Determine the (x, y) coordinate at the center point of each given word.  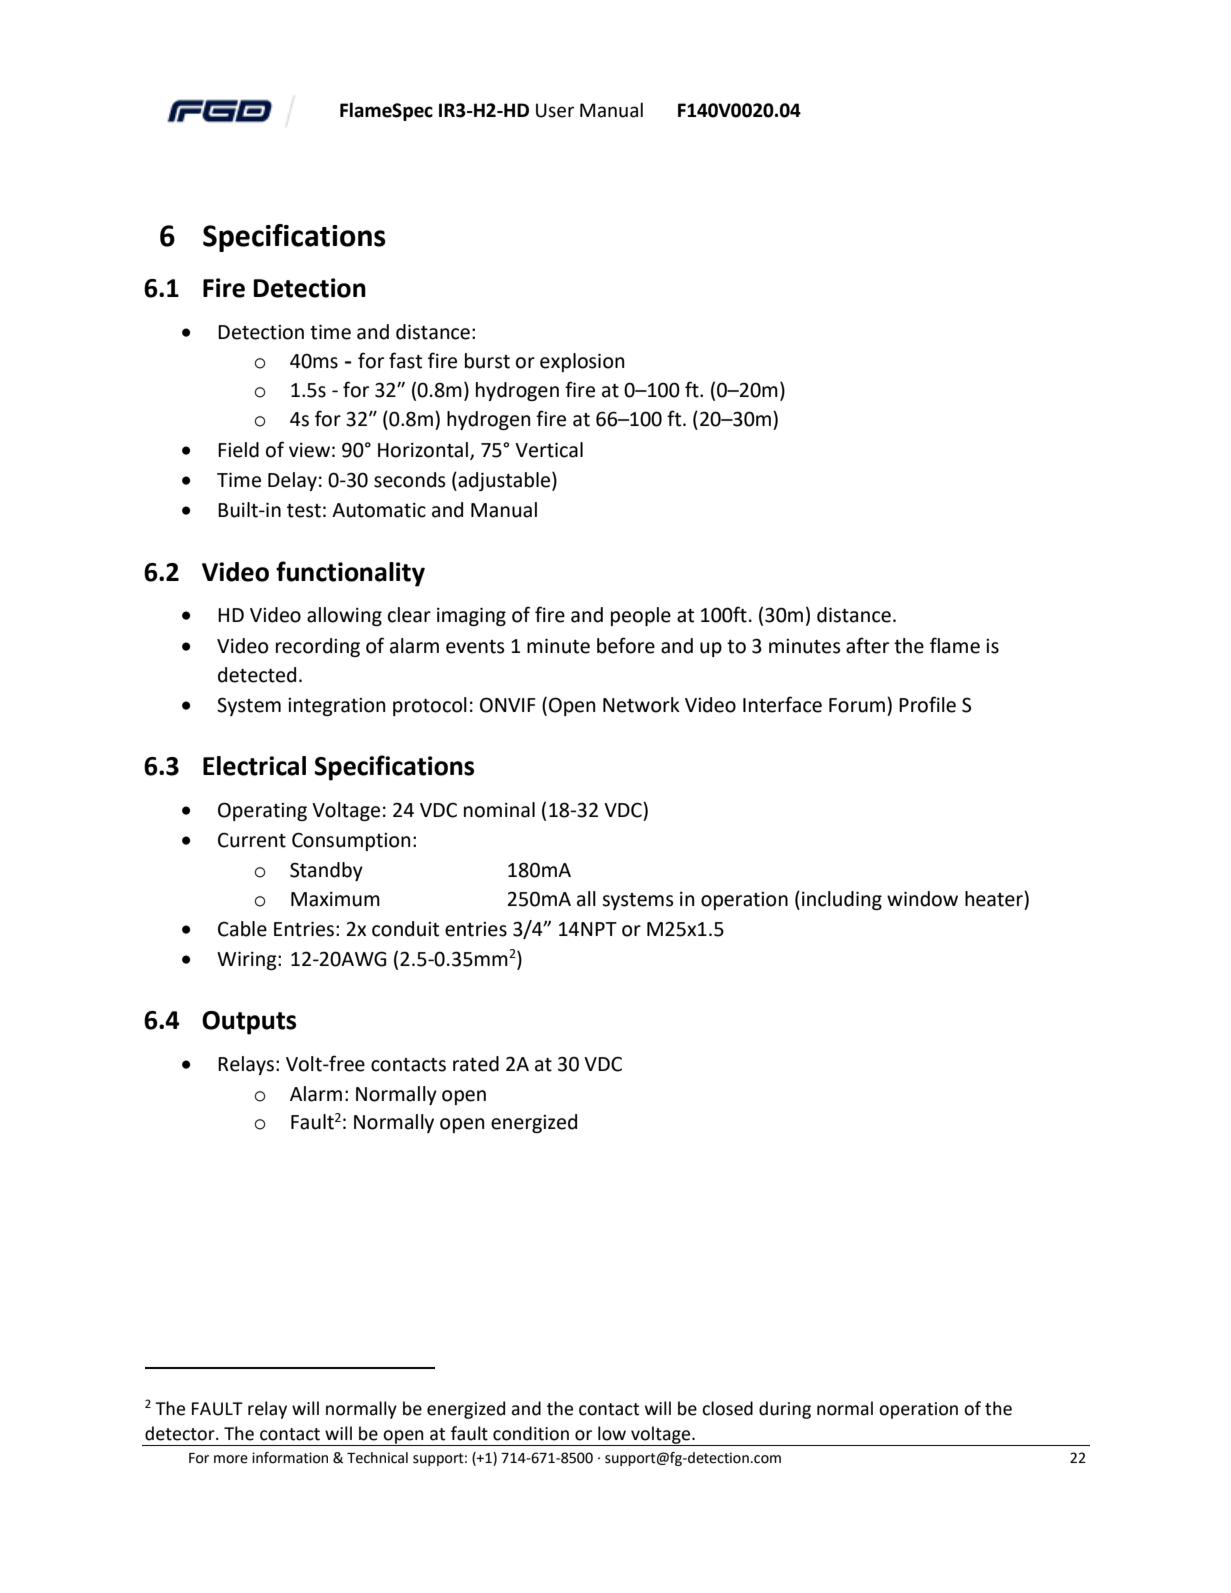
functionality (350, 574)
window (922, 899)
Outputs (249, 1023)
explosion (582, 362)
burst (487, 361)
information (290, 1458)
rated (476, 1064)
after (867, 645)
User (555, 110)
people (641, 616)
